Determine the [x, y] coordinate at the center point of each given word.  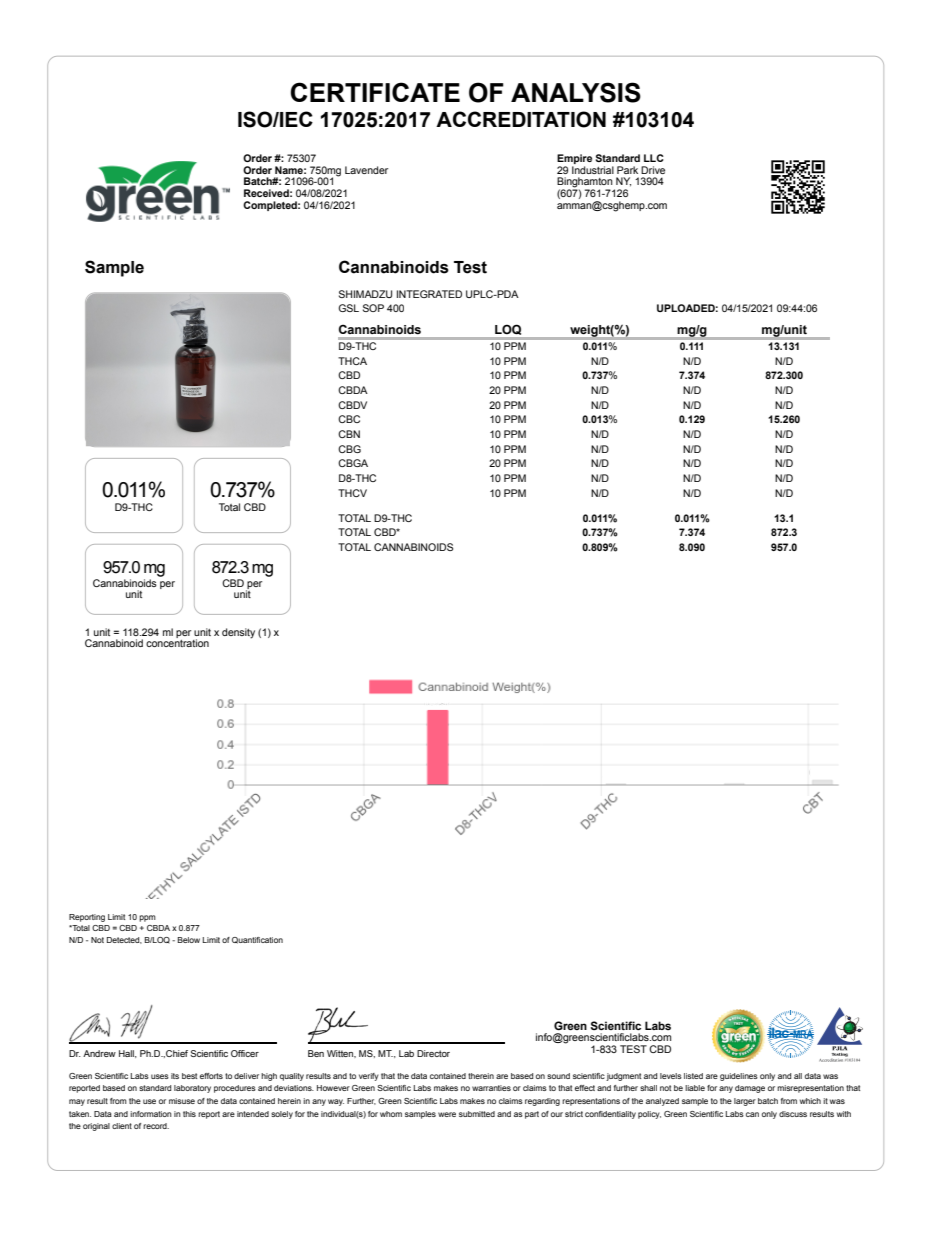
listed [693, 1076]
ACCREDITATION [521, 119]
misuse [182, 1101]
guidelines [739, 1077]
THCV [352, 493]
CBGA [353, 463]
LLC [654, 158]
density [238, 633]
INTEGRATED [429, 294]
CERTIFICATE [375, 92]
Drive [653, 170]
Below [189, 940]
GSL [348, 308]
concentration [177, 642]
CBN [349, 434]
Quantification [257, 940]
